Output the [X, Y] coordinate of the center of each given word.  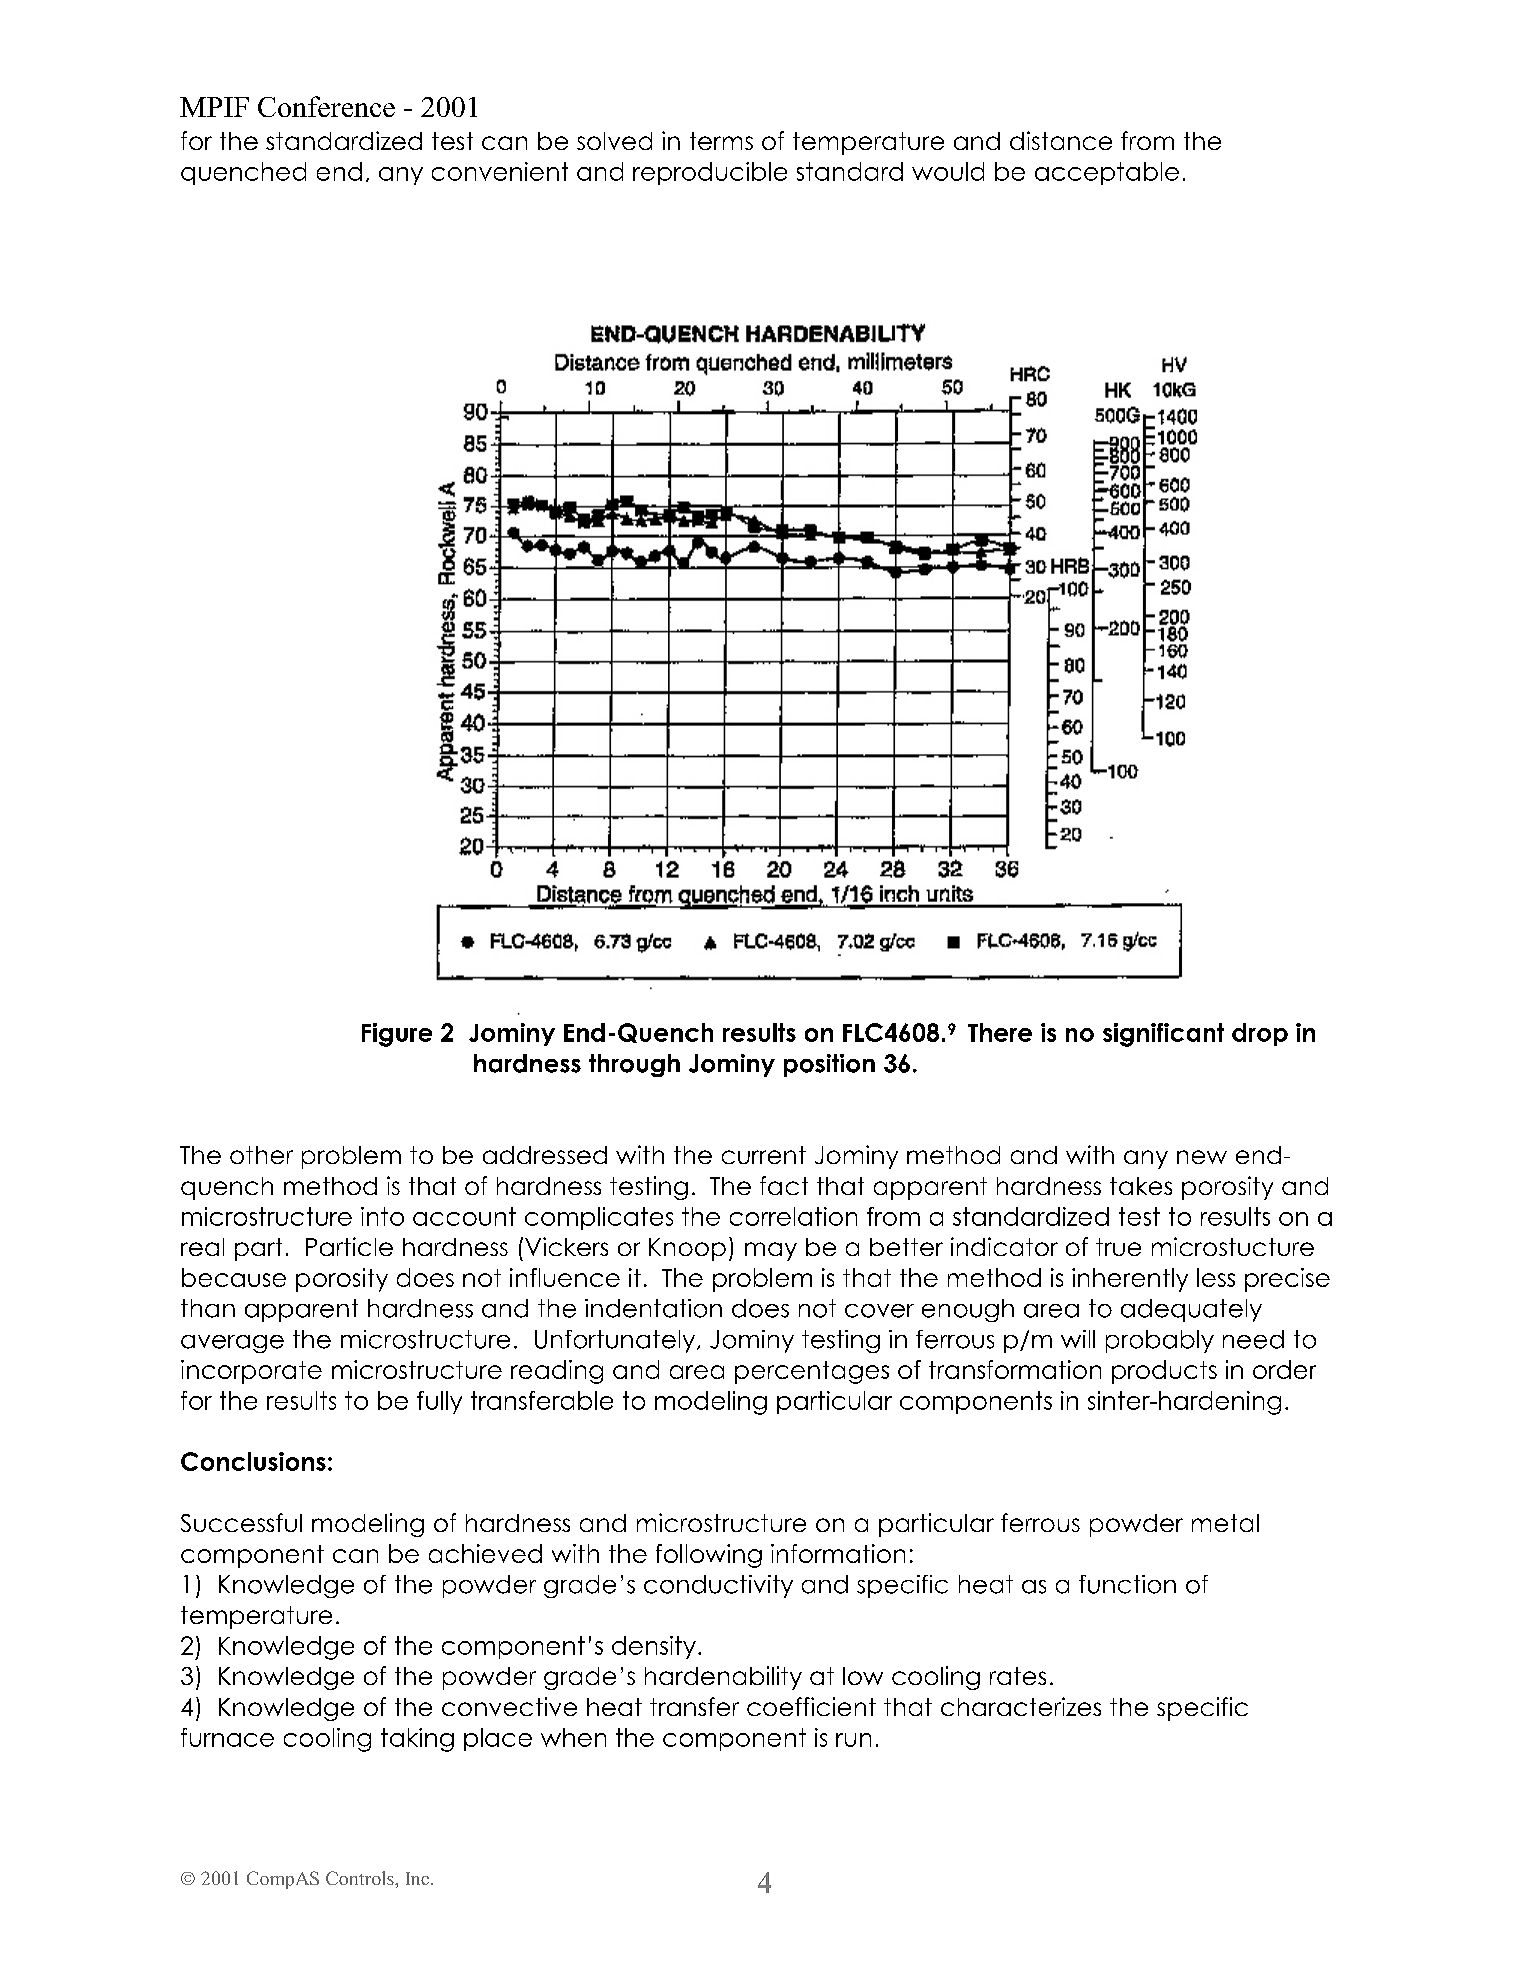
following [709, 1556]
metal [1225, 1523]
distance [1061, 140]
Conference [326, 106]
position [829, 1065]
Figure [397, 1035]
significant [1163, 1035]
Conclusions [253, 1461]
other [261, 1155]
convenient [500, 171]
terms [721, 141]
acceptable [1107, 173]
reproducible [710, 173]
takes [1141, 1186]
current [764, 1155]
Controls [361, 1878]
